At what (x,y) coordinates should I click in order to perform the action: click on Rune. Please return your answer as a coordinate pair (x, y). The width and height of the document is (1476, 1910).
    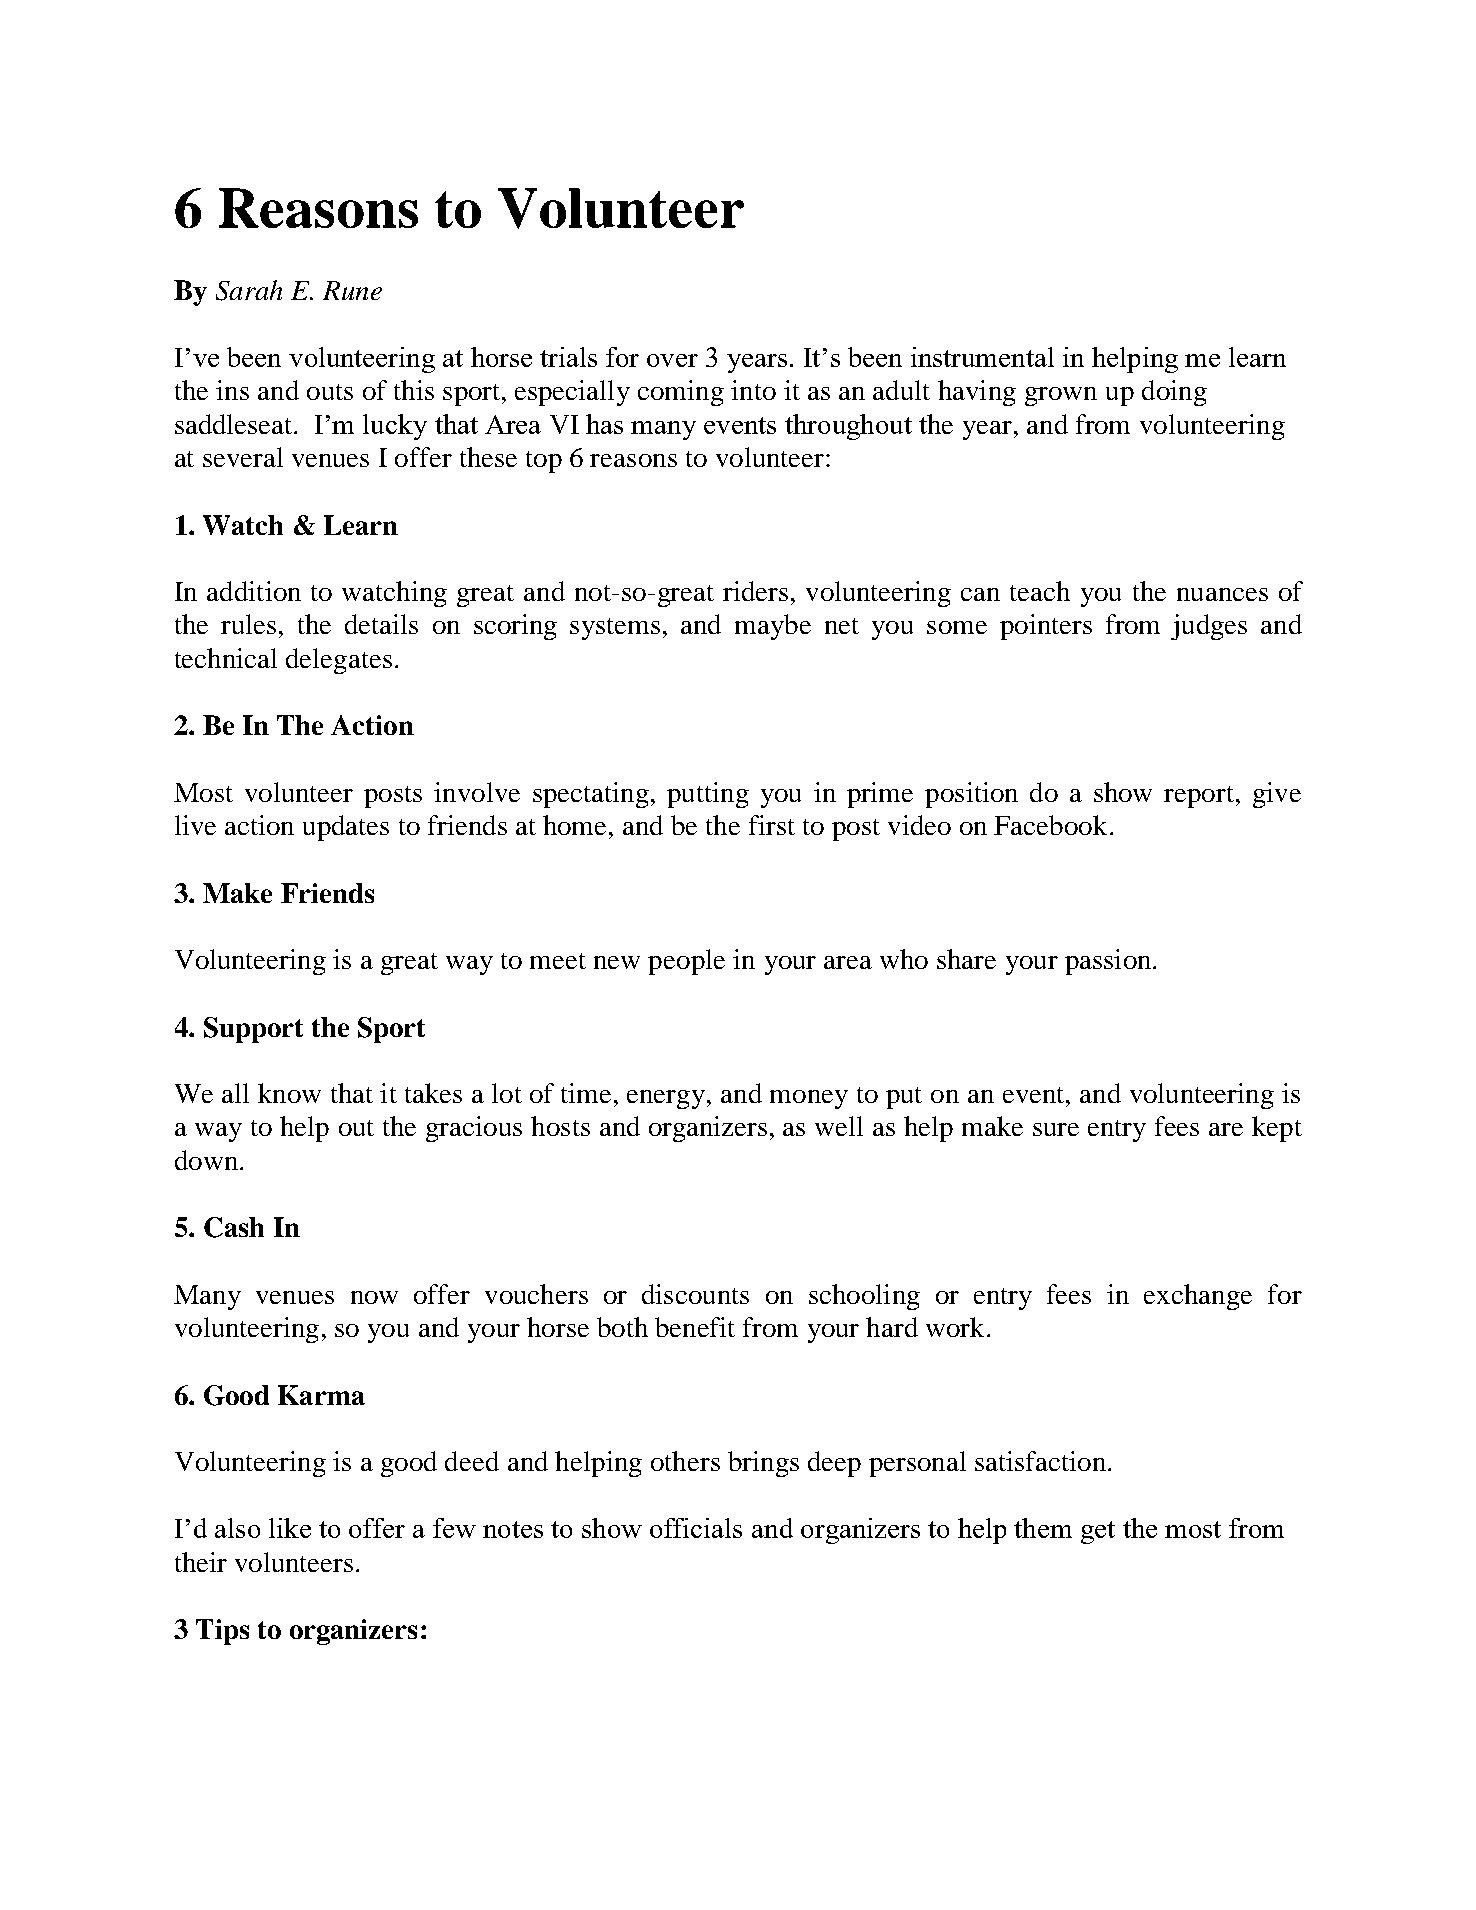
    Looking at the image, I should click on (352, 290).
